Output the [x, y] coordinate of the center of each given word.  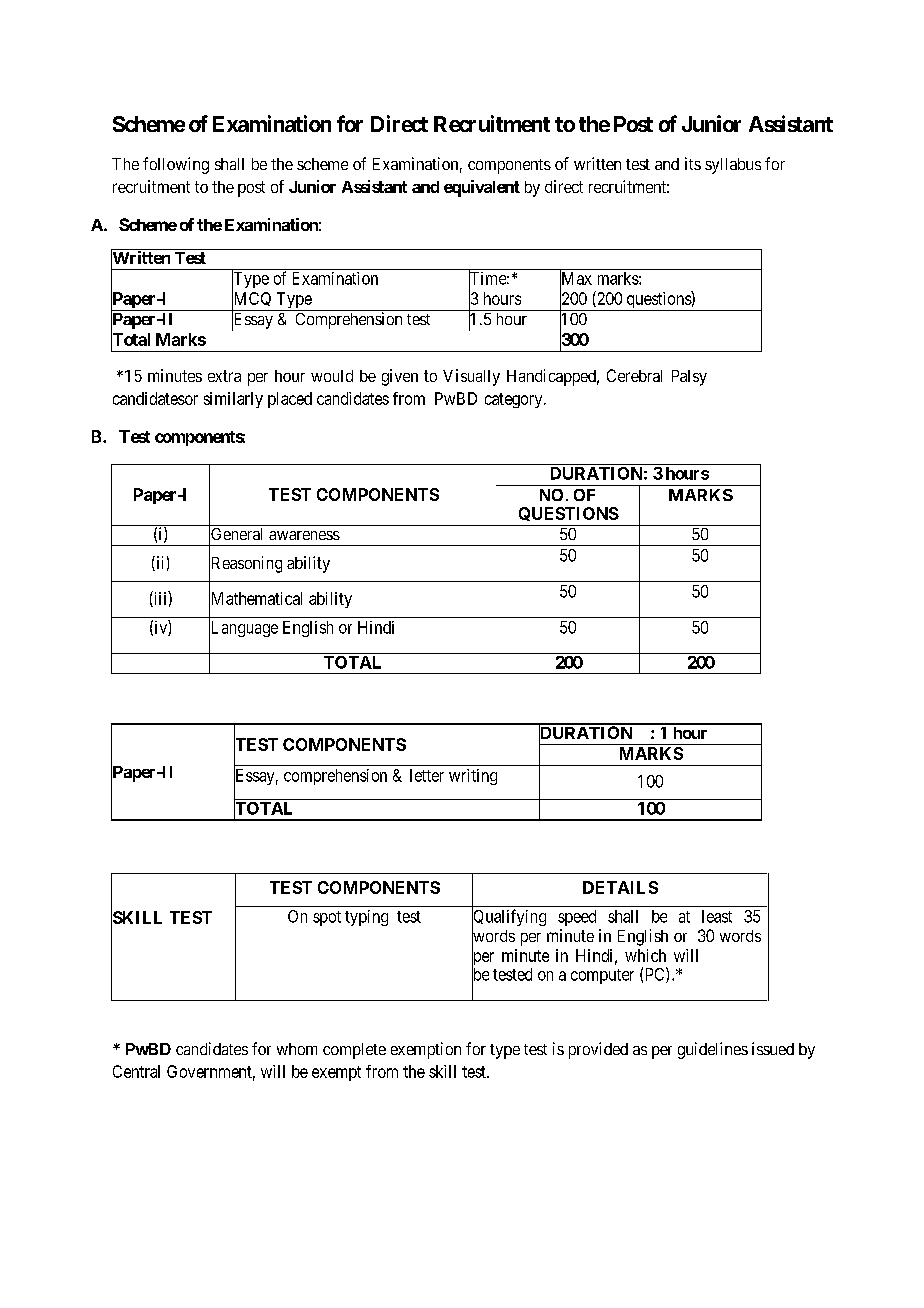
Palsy [689, 378]
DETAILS [620, 887]
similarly [233, 400]
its [693, 163]
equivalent [482, 188]
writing [473, 777]
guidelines [713, 1050]
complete [354, 1051]
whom [297, 1049]
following [176, 165]
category [515, 400]
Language [243, 630]
